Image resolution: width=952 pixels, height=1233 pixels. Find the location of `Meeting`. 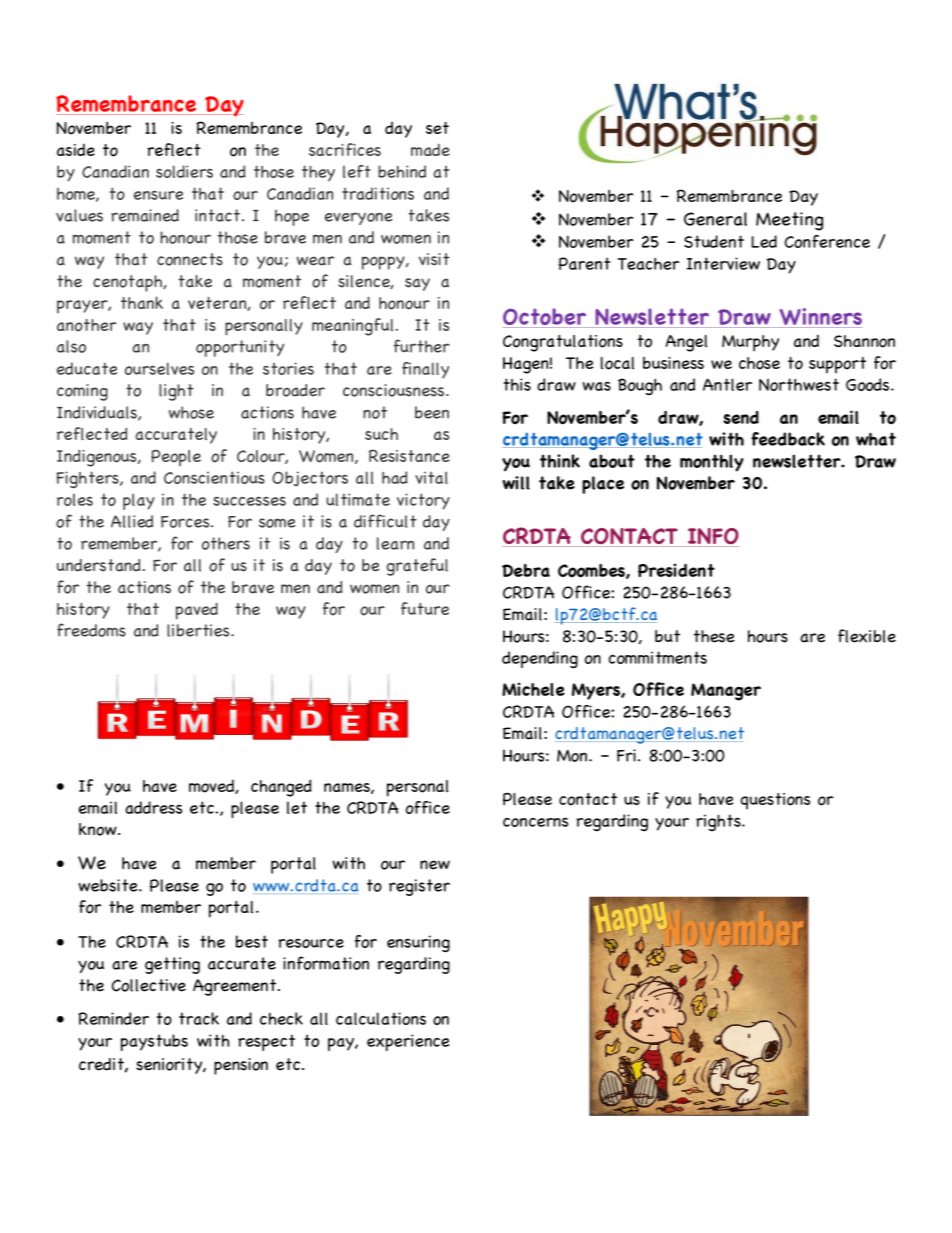

Meeting is located at coordinates (789, 221).
